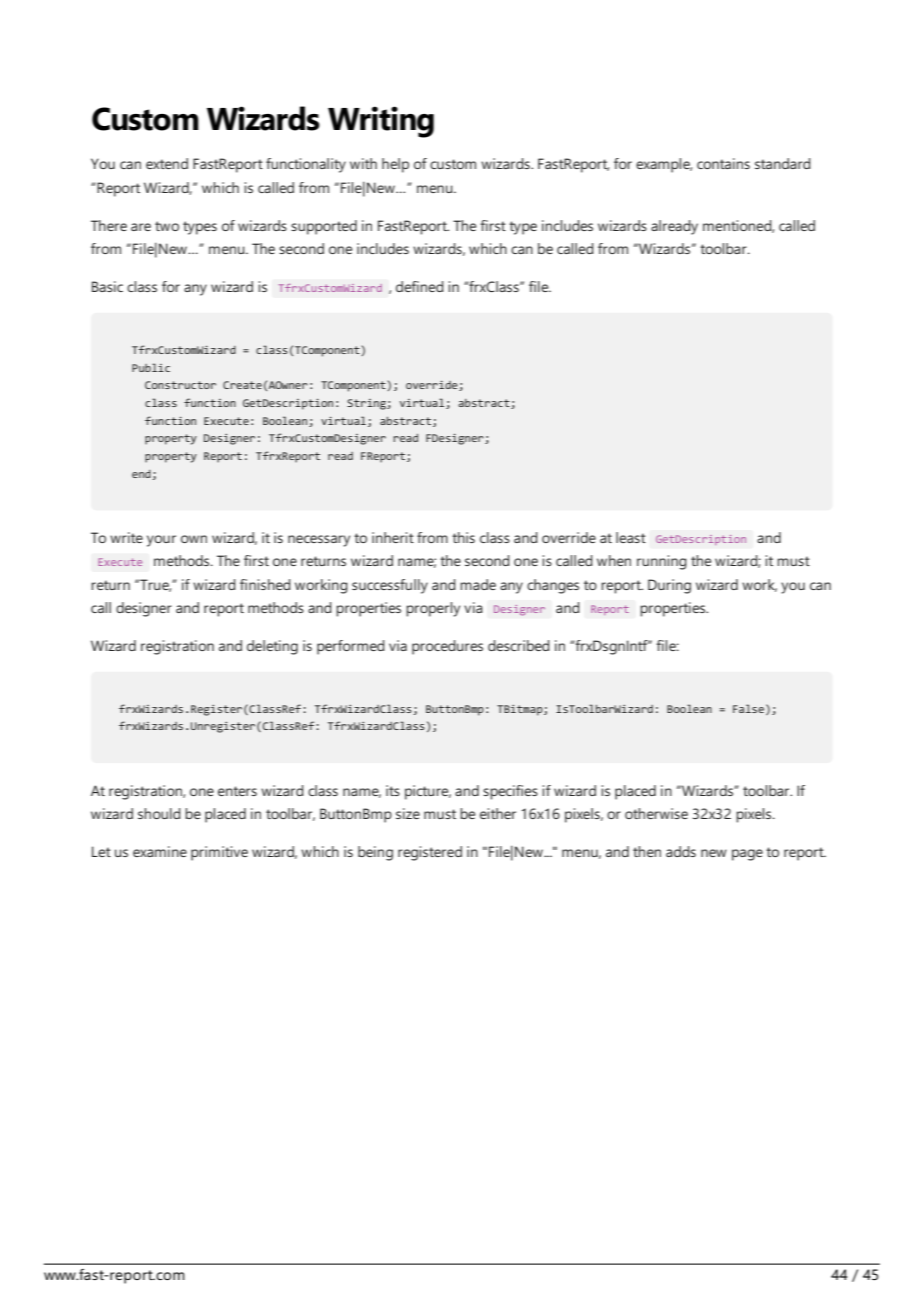  Describe the element at coordinates (408, 813) in the page. I see `size` at that location.
